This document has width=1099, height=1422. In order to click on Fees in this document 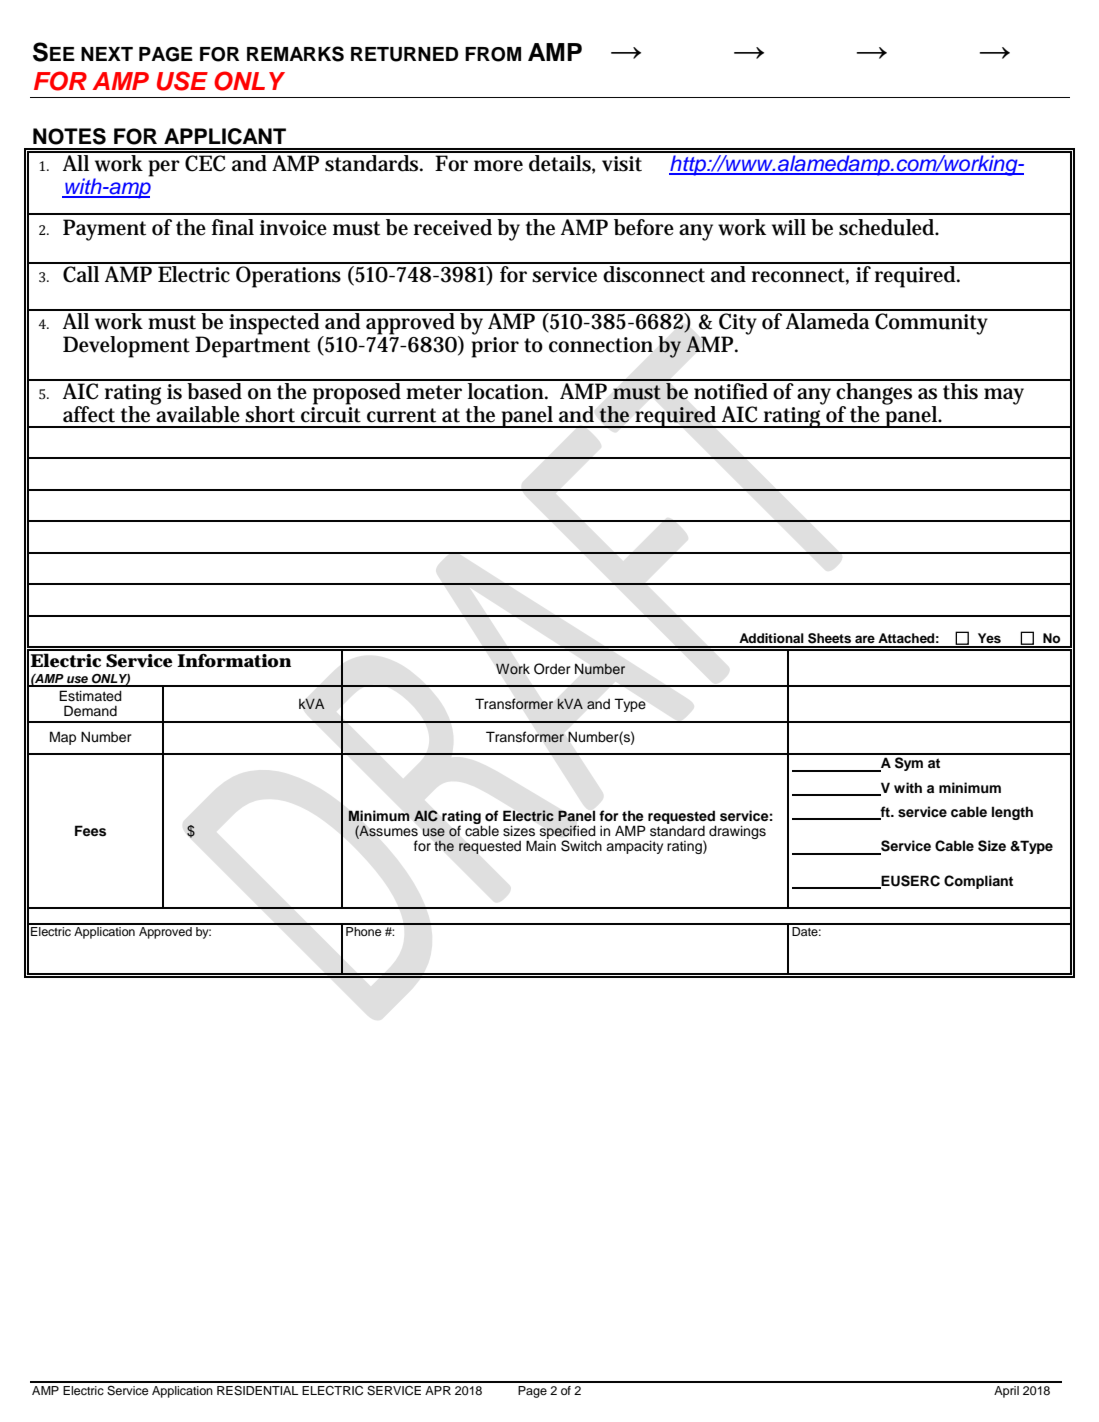, I will do `click(90, 831)`.
